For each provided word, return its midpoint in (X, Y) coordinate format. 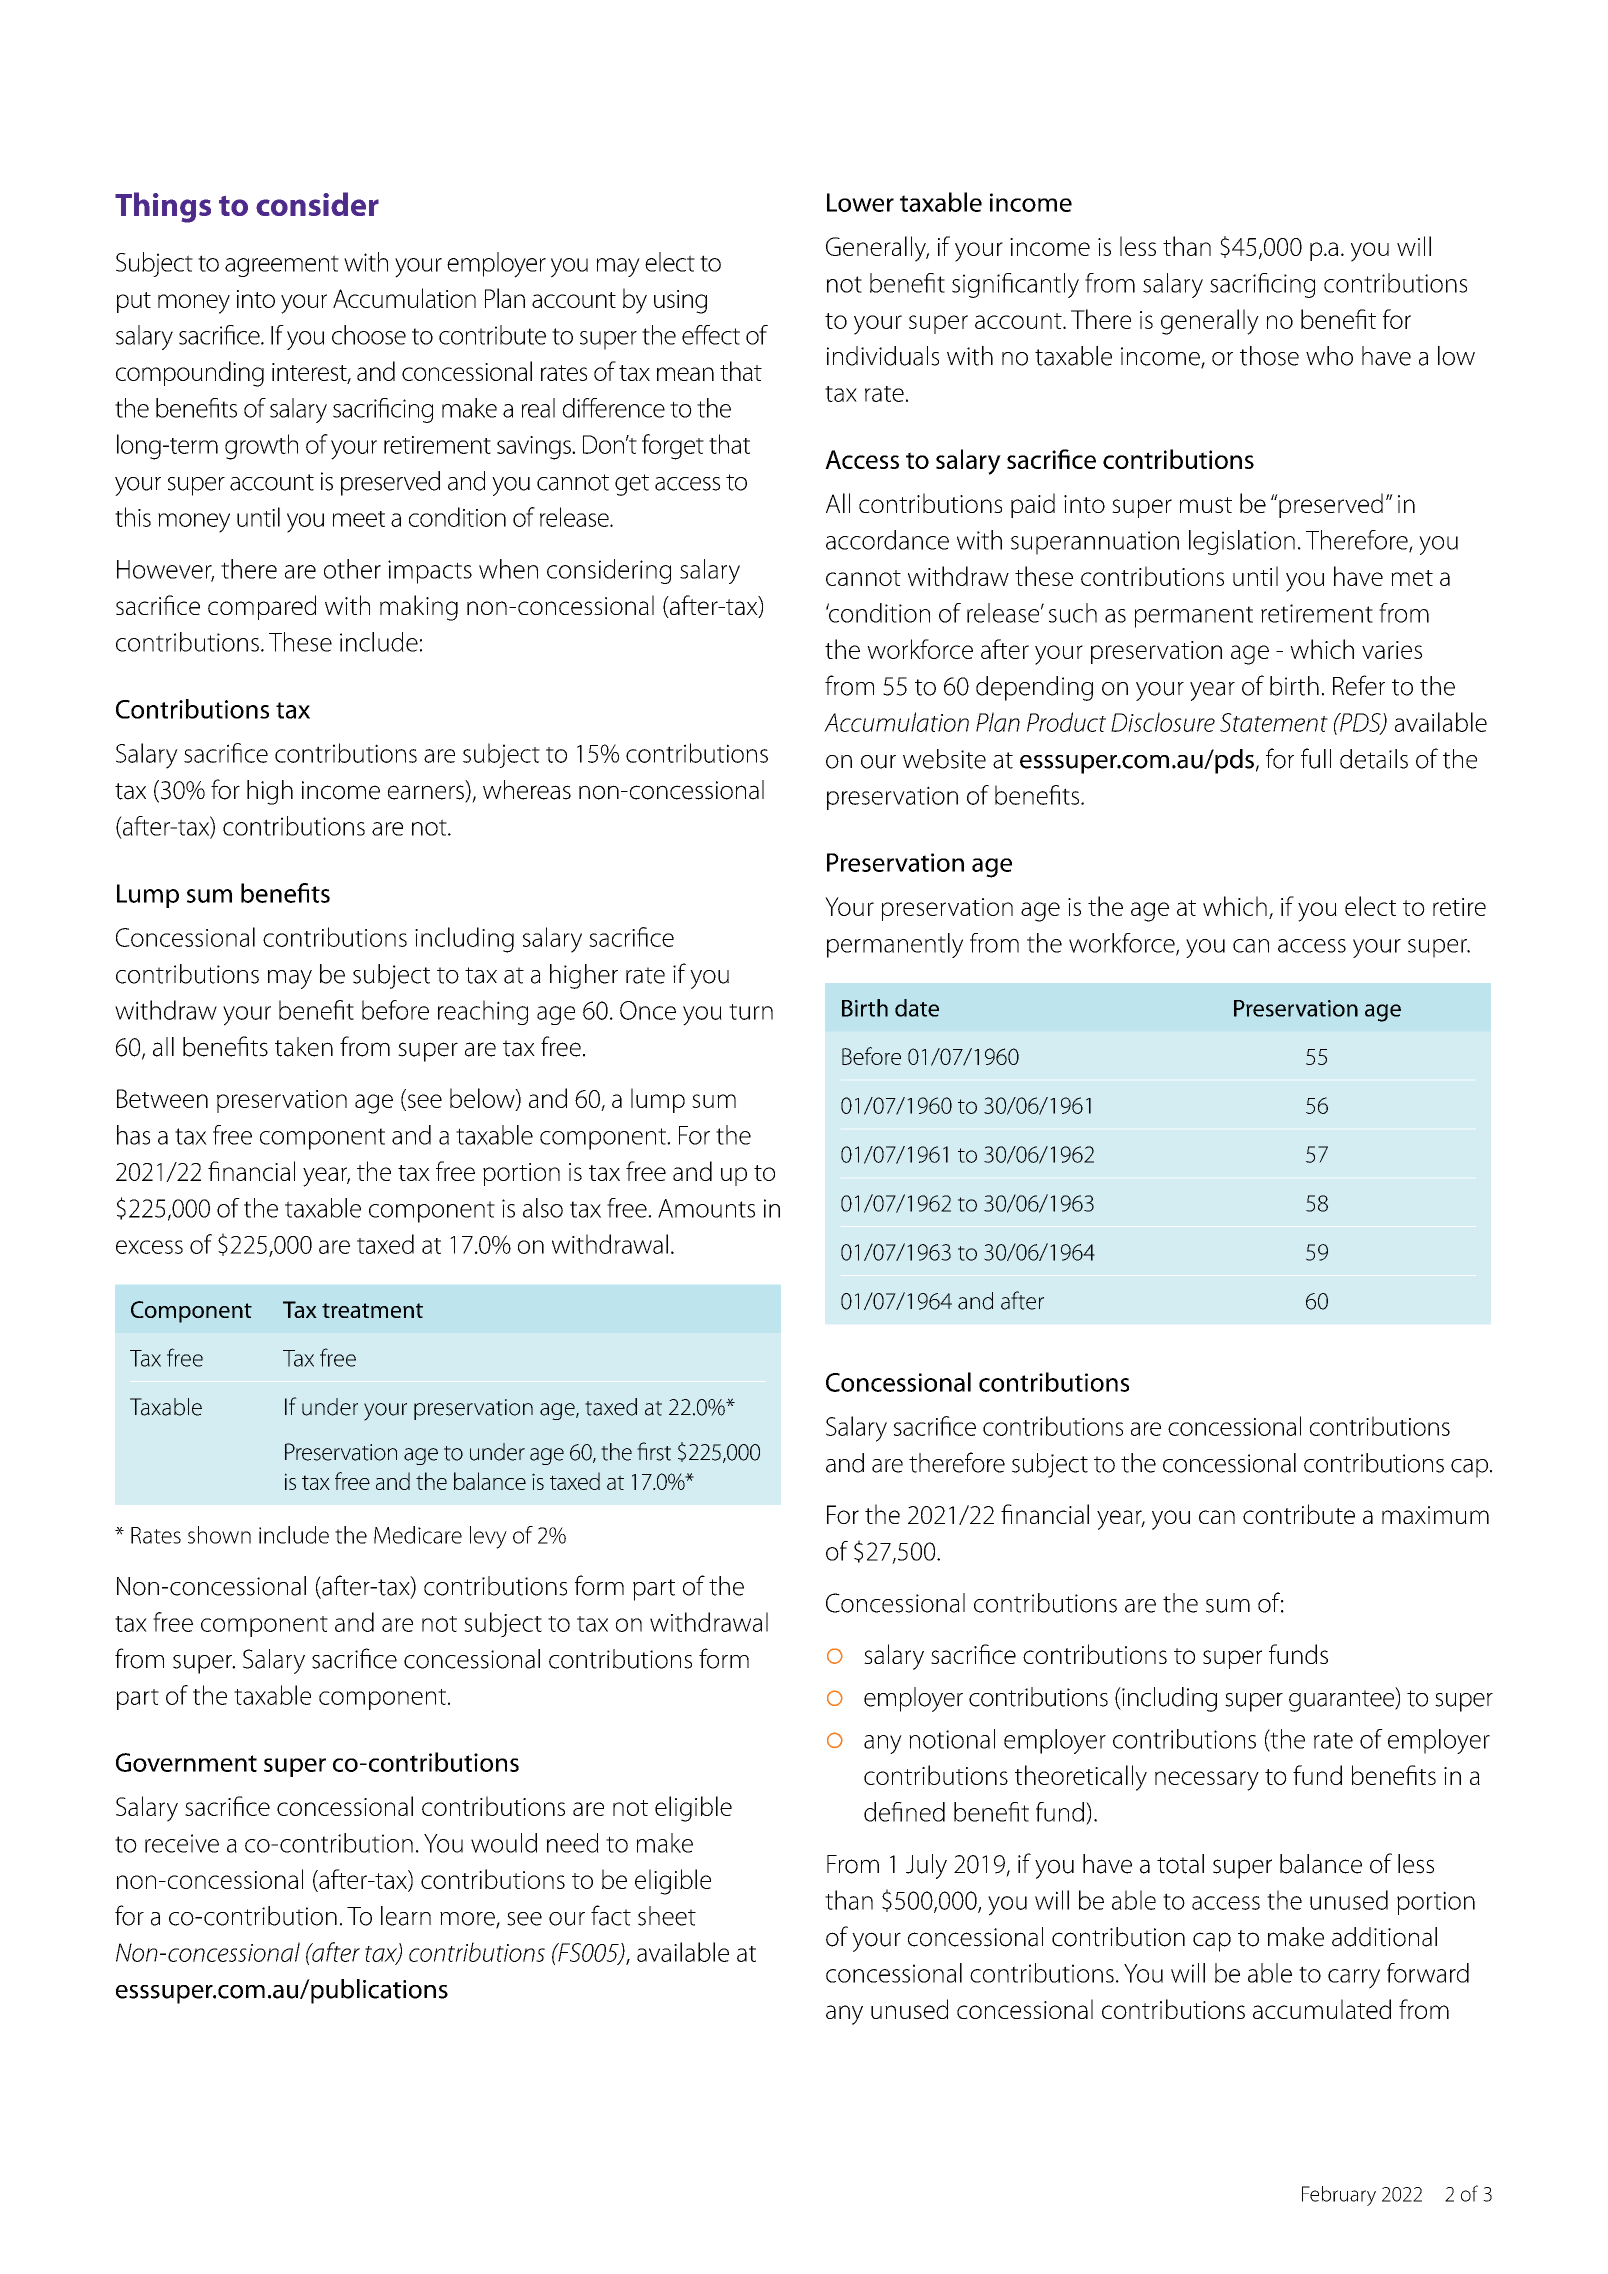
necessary (1207, 1781)
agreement (282, 266)
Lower (860, 202)
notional (952, 1739)
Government (186, 1762)
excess (149, 1247)
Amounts (706, 1208)
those (1269, 356)
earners (427, 793)
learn (406, 1916)
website (944, 759)
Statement (1274, 722)
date (917, 1008)
